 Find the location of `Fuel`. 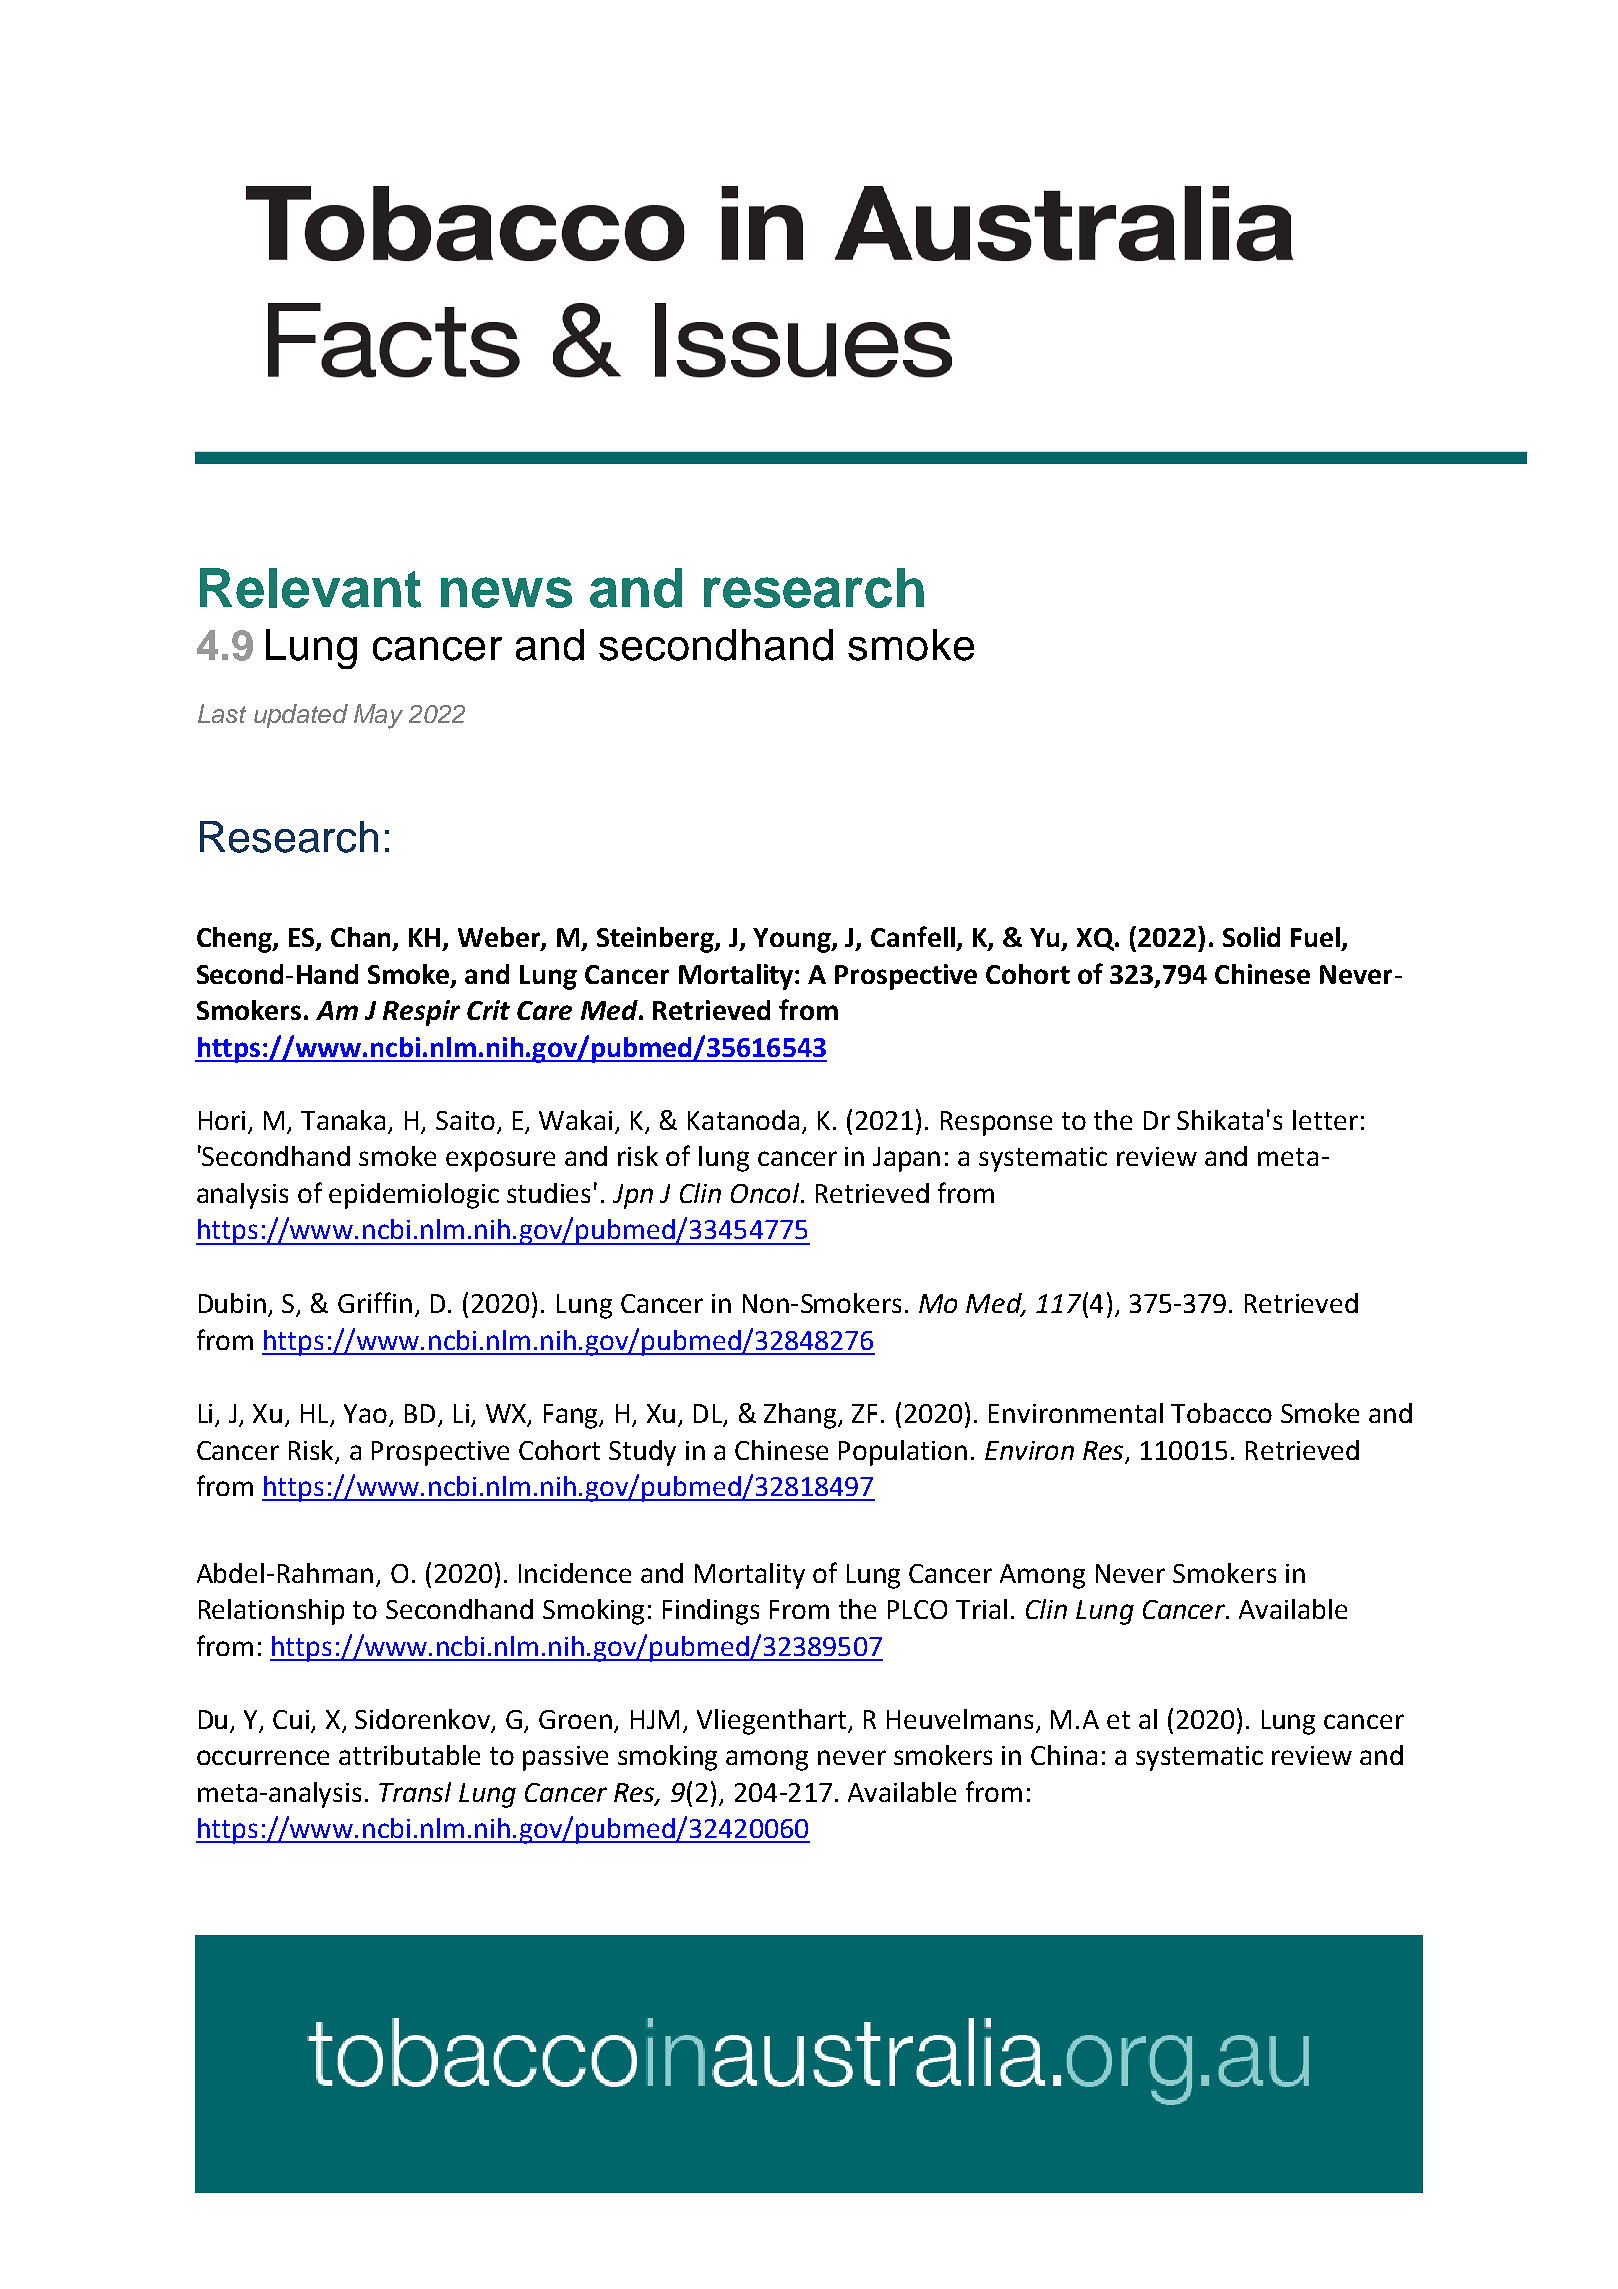

Fuel is located at coordinates (1315, 937).
